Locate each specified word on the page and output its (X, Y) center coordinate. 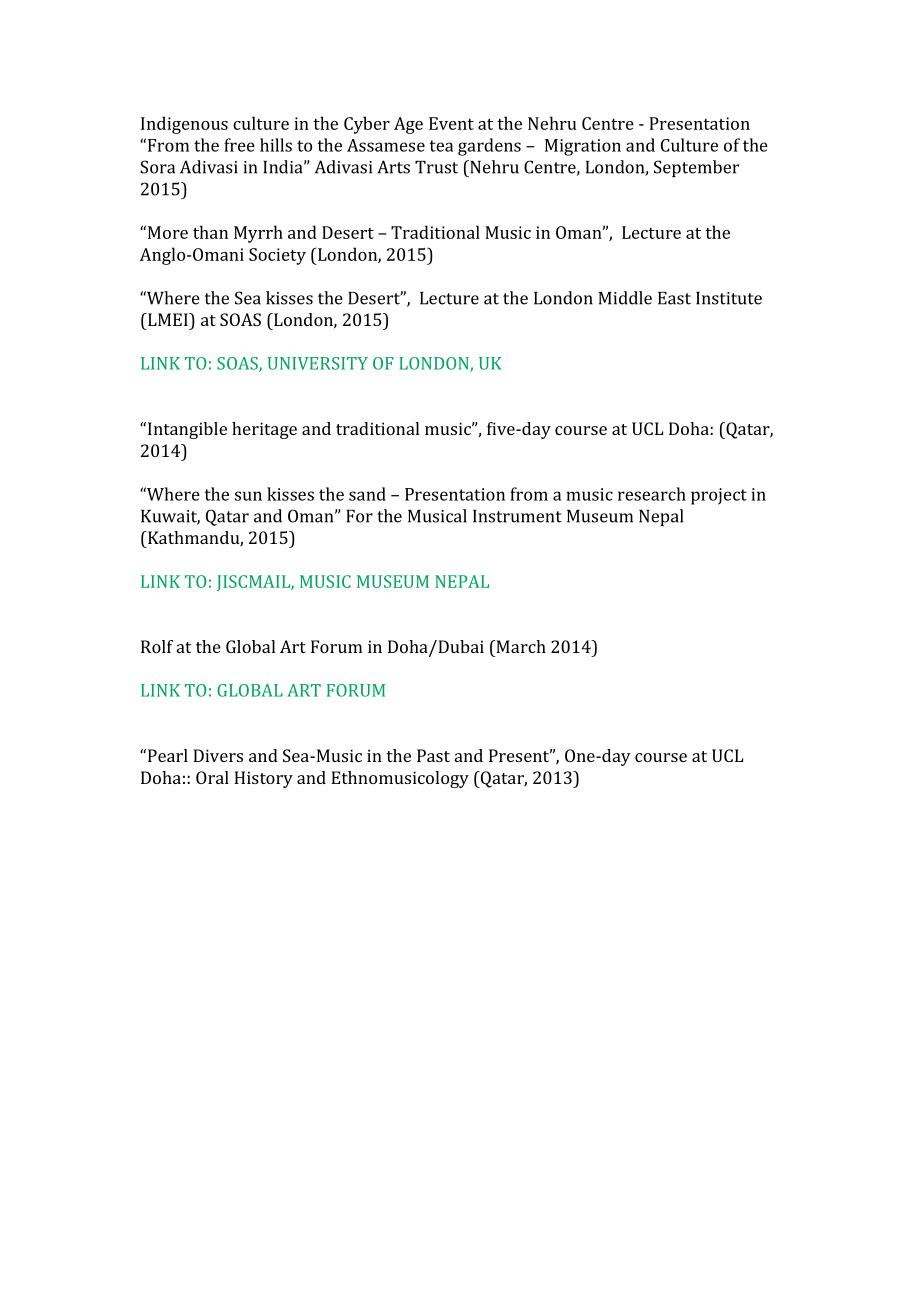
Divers (218, 755)
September (696, 168)
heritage (264, 430)
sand (367, 494)
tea (441, 146)
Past (433, 755)
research (652, 494)
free (239, 145)
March (520, 646)
